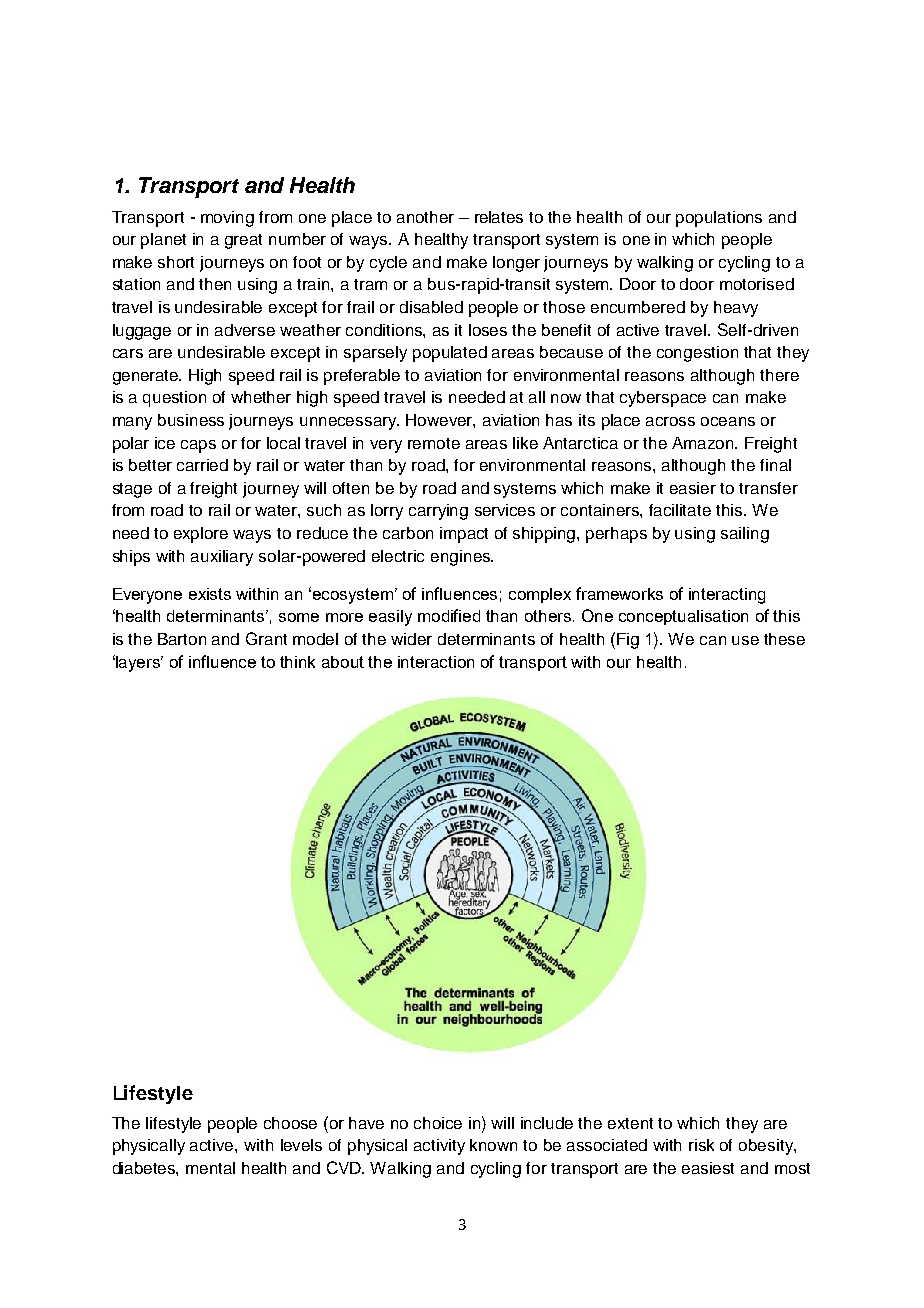  I want to click on these, so click(784, 639).
